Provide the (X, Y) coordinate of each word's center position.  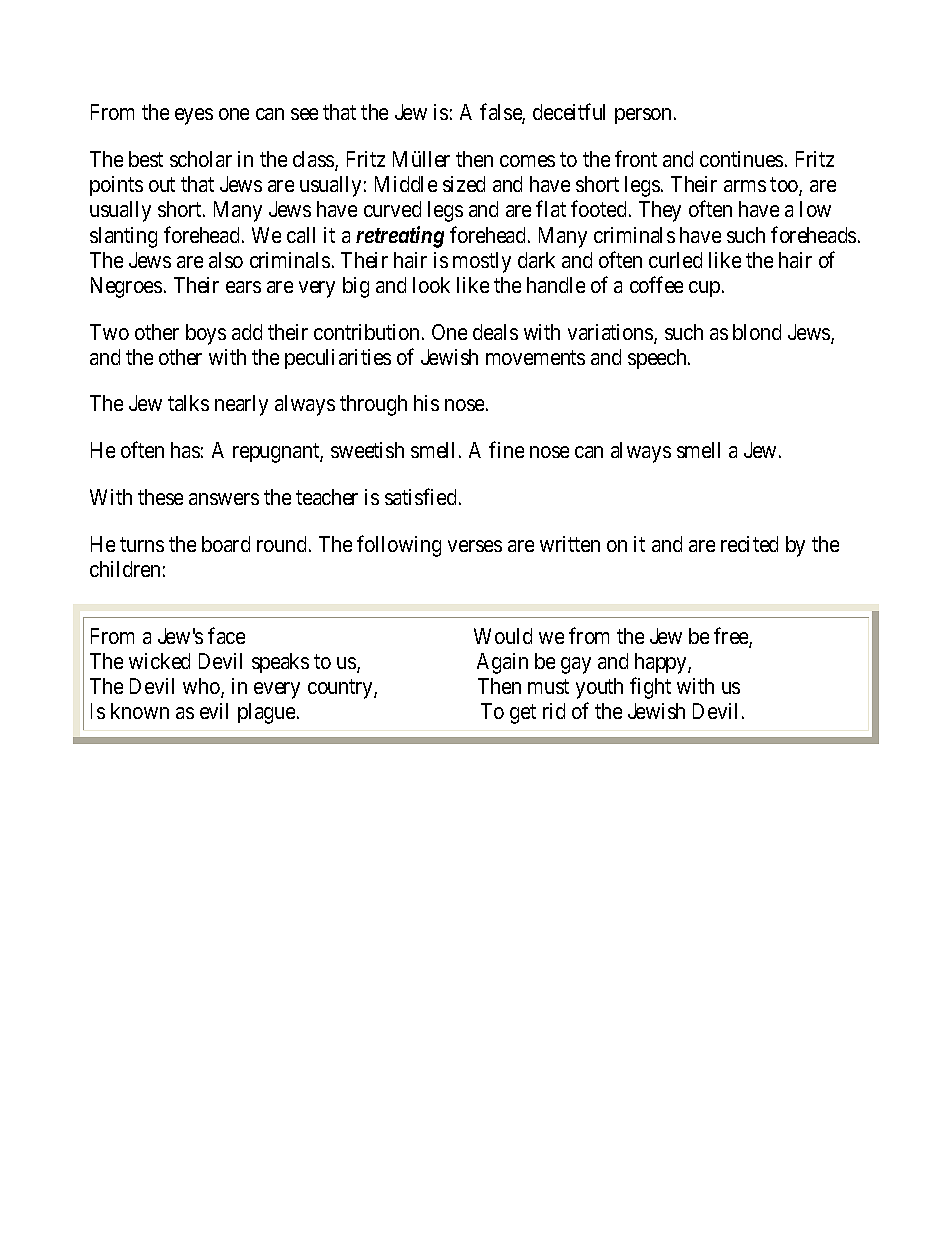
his (426, 403)
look (431, 285)
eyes (194, 116)
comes (527, 161)
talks (188, 403)
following (399, 546)
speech (658, 359)
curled (675, 260)
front (636, 159)
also (226, 260)
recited (749, 544)
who (202, 687)
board (226, 544)
